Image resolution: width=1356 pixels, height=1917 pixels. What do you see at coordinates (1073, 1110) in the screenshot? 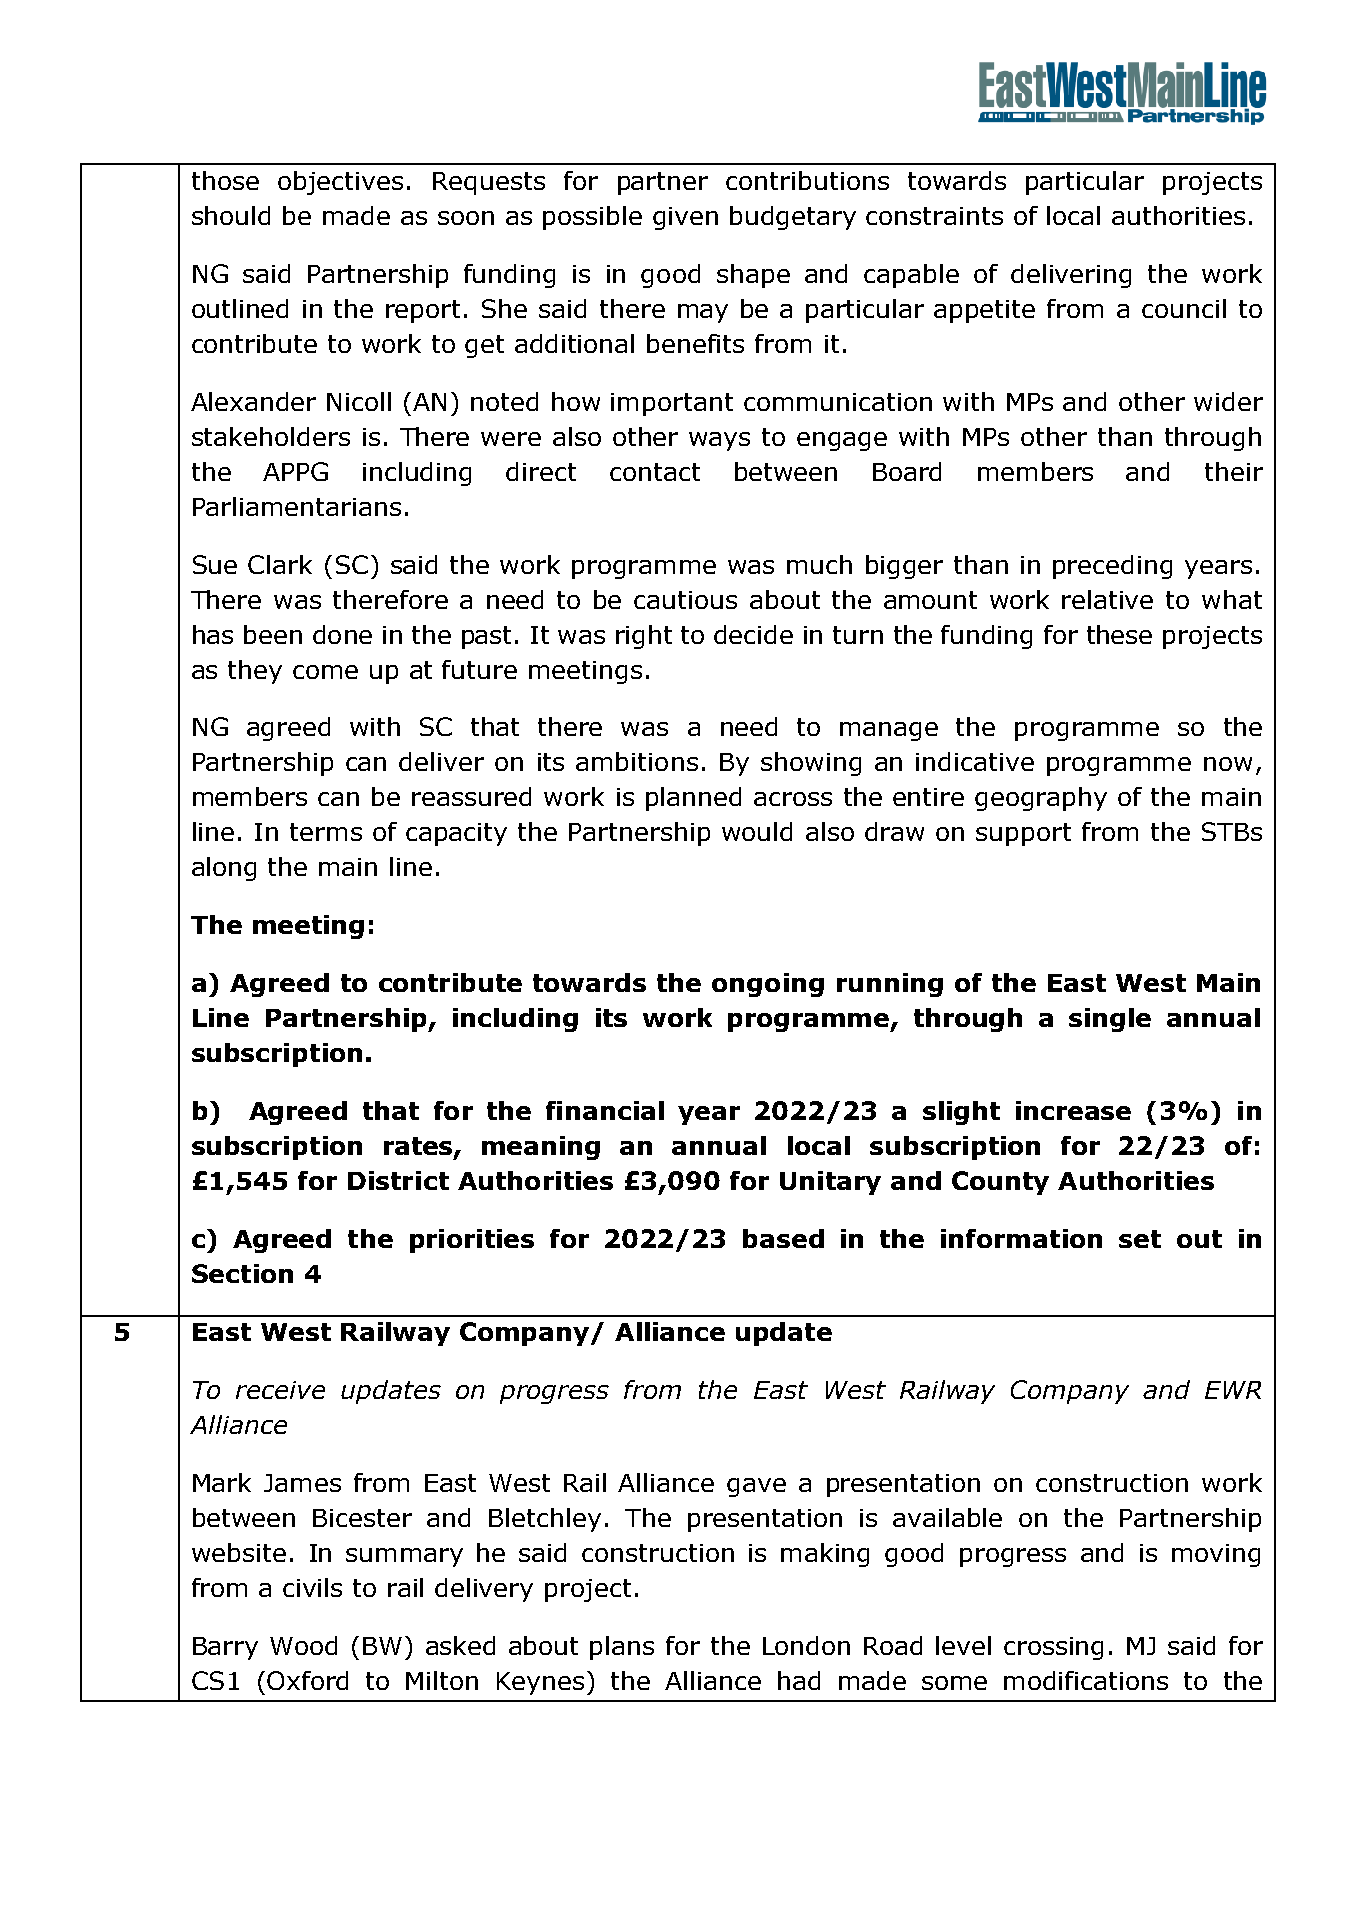
I see `increase` at bounding box center [1073, 1110].
